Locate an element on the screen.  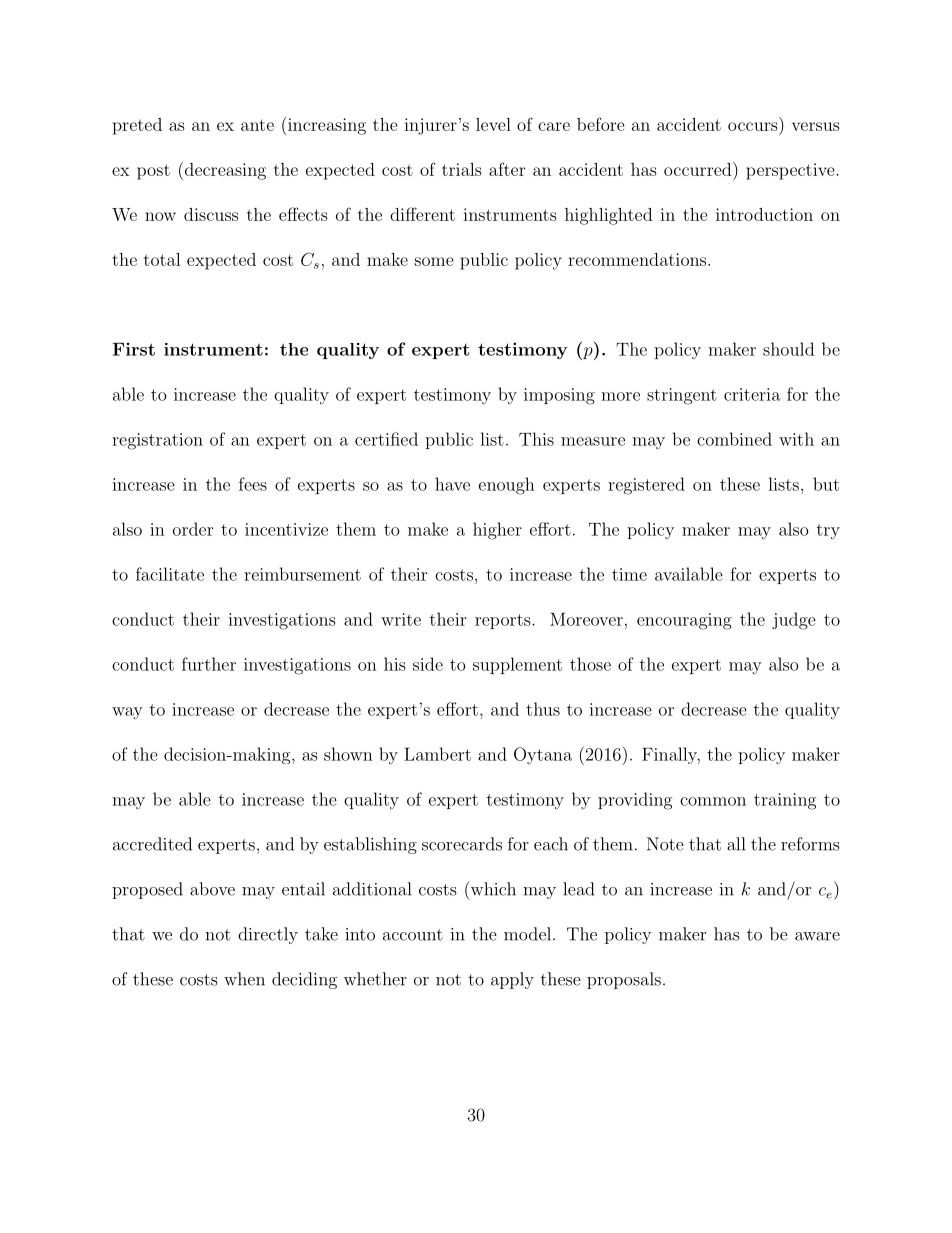
higher is located at coordinates (497, 531).
